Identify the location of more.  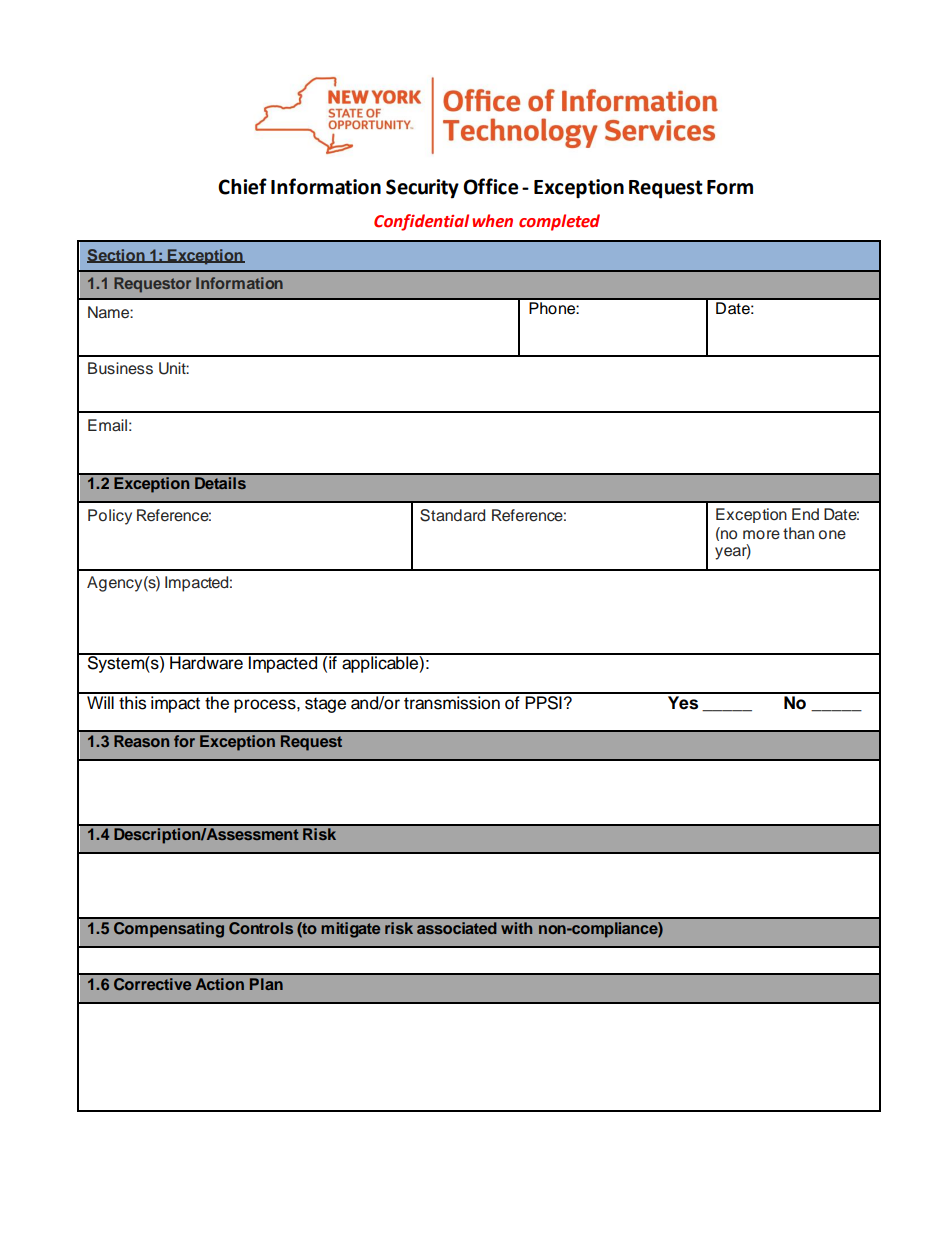
(761, 535).
